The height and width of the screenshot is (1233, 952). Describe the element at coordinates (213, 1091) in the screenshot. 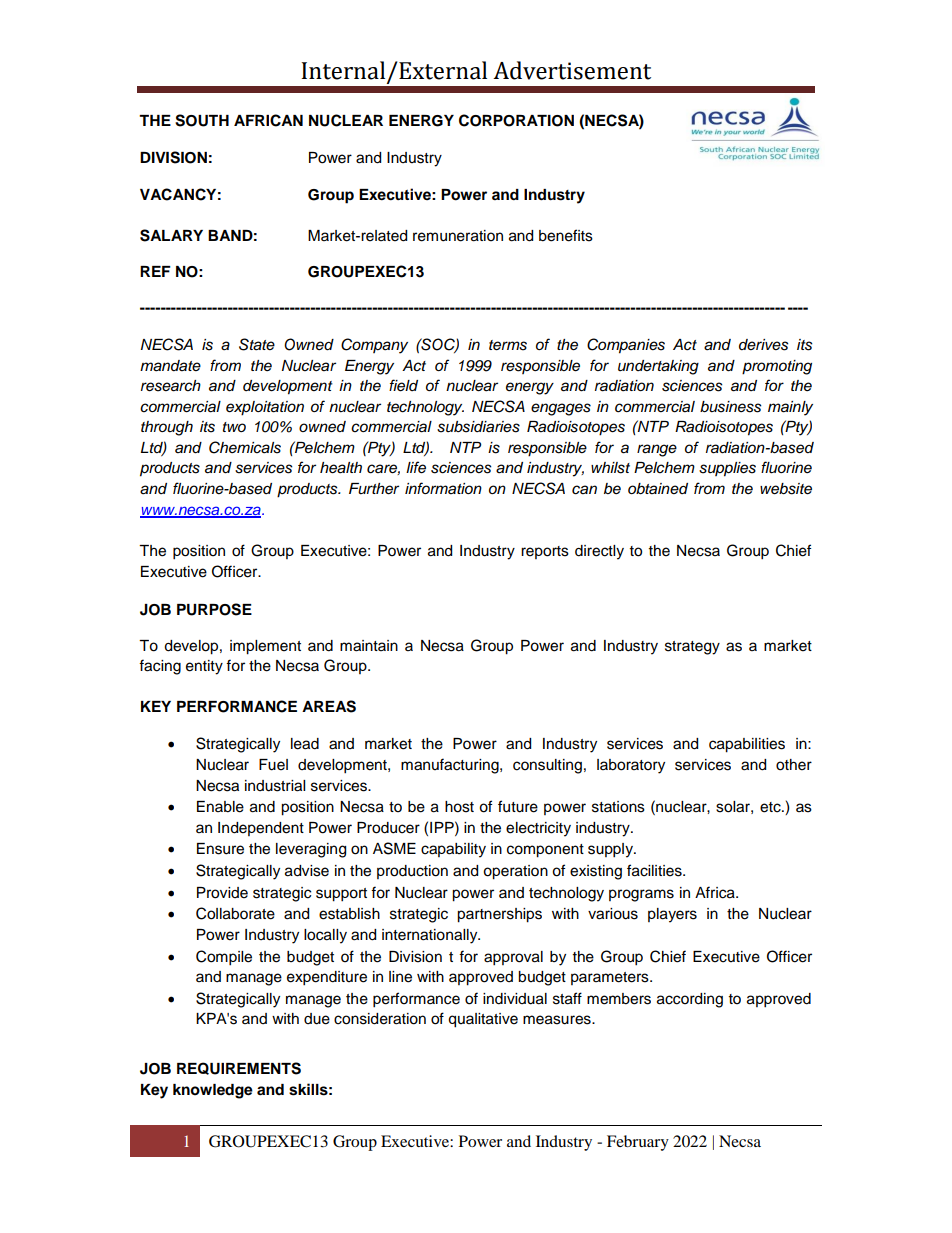

I see `knowledge` at that location.
